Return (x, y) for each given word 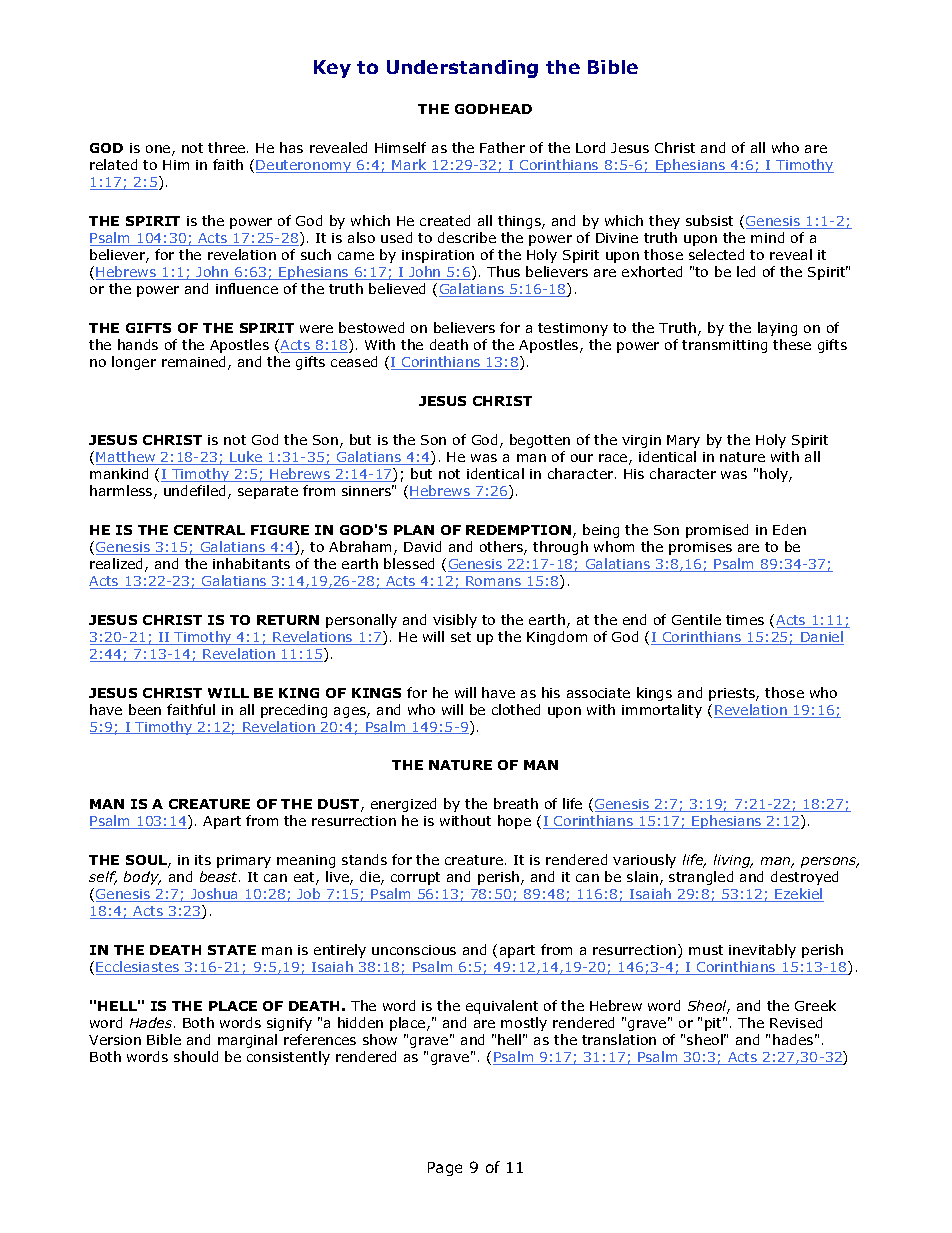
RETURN (288, 620)
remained (193, 361)
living (733, 861)
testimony (573, 329)
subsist (709, 220)
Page (445, 1169)
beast (220, 876)
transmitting (724, 346)
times (745, 620)
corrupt (415, 878)
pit (715, 1024)
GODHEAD (493, 109)
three (228, 147)
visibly (455, 621)
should (196, 1056)
